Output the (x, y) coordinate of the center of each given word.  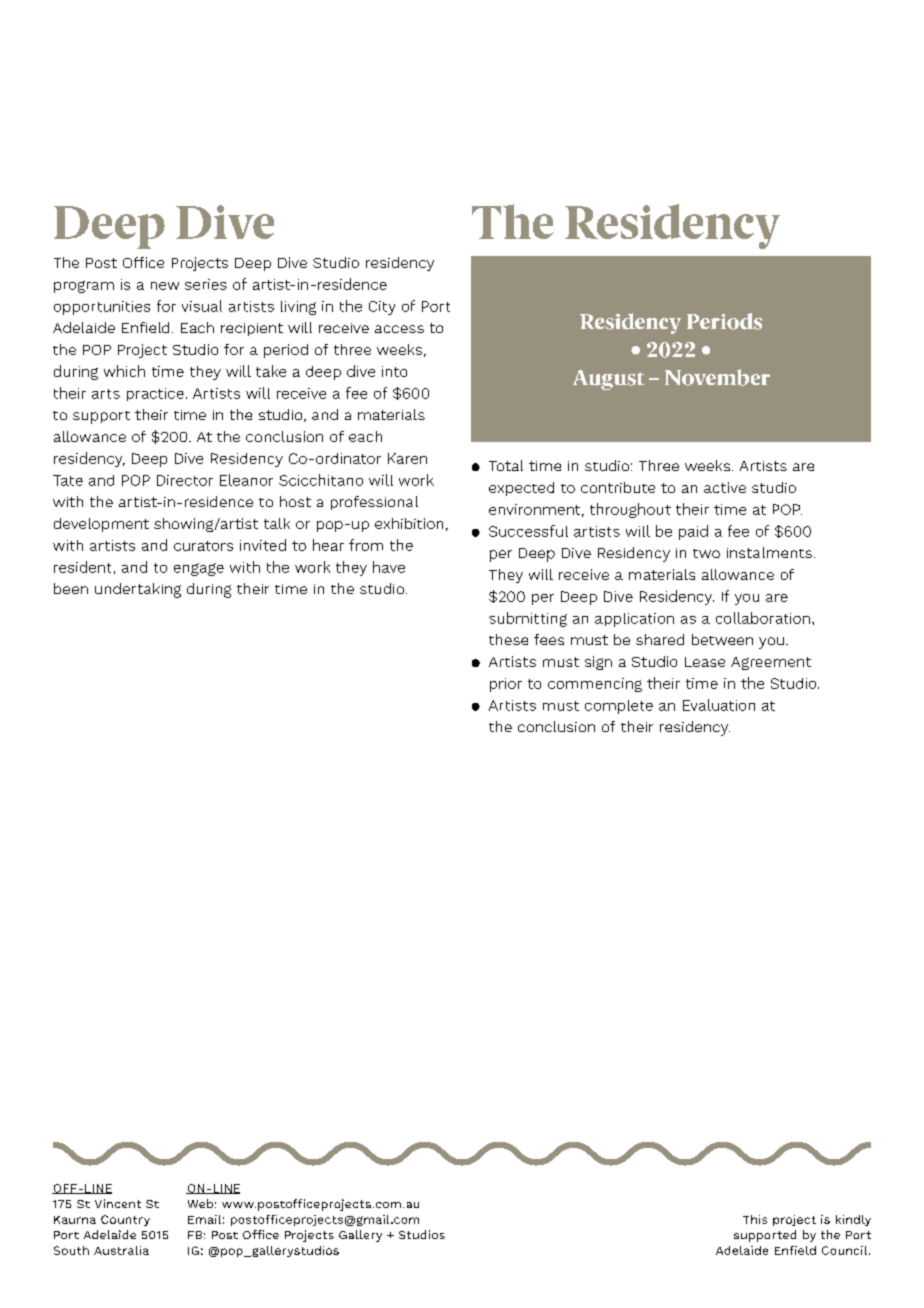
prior (506, 685)
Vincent (118, 1203)
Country (125, 1220)
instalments (769, 552)
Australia (121, 1250)
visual (202, 306)
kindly (853, 1220)
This (755, 1219)
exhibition (409, 523)
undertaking (138, 590)
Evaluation (719, 705)
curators (203, 546)
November (717, 377)
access (399, 329)
